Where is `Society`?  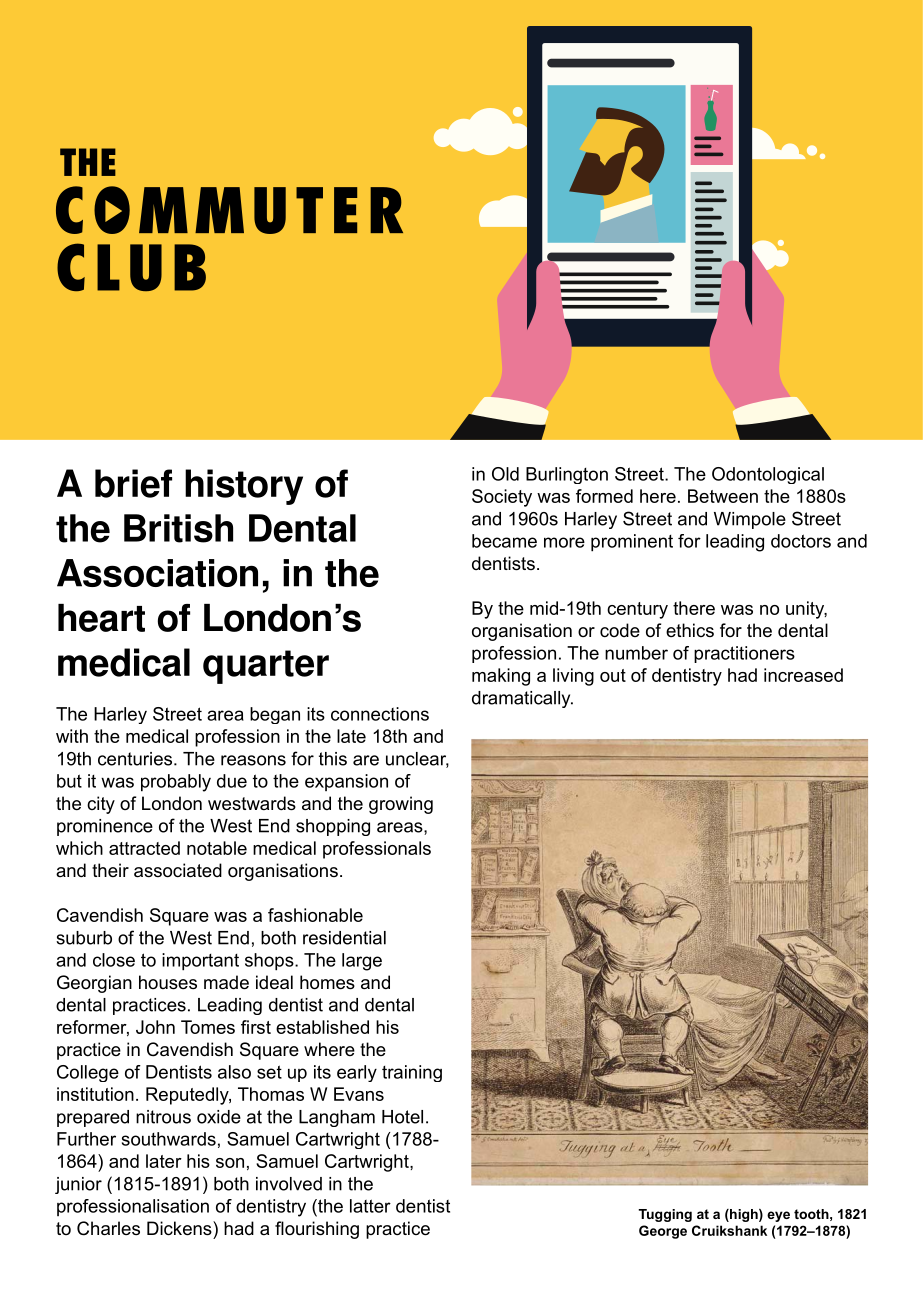
Society is located at coordinates (502, 498).
